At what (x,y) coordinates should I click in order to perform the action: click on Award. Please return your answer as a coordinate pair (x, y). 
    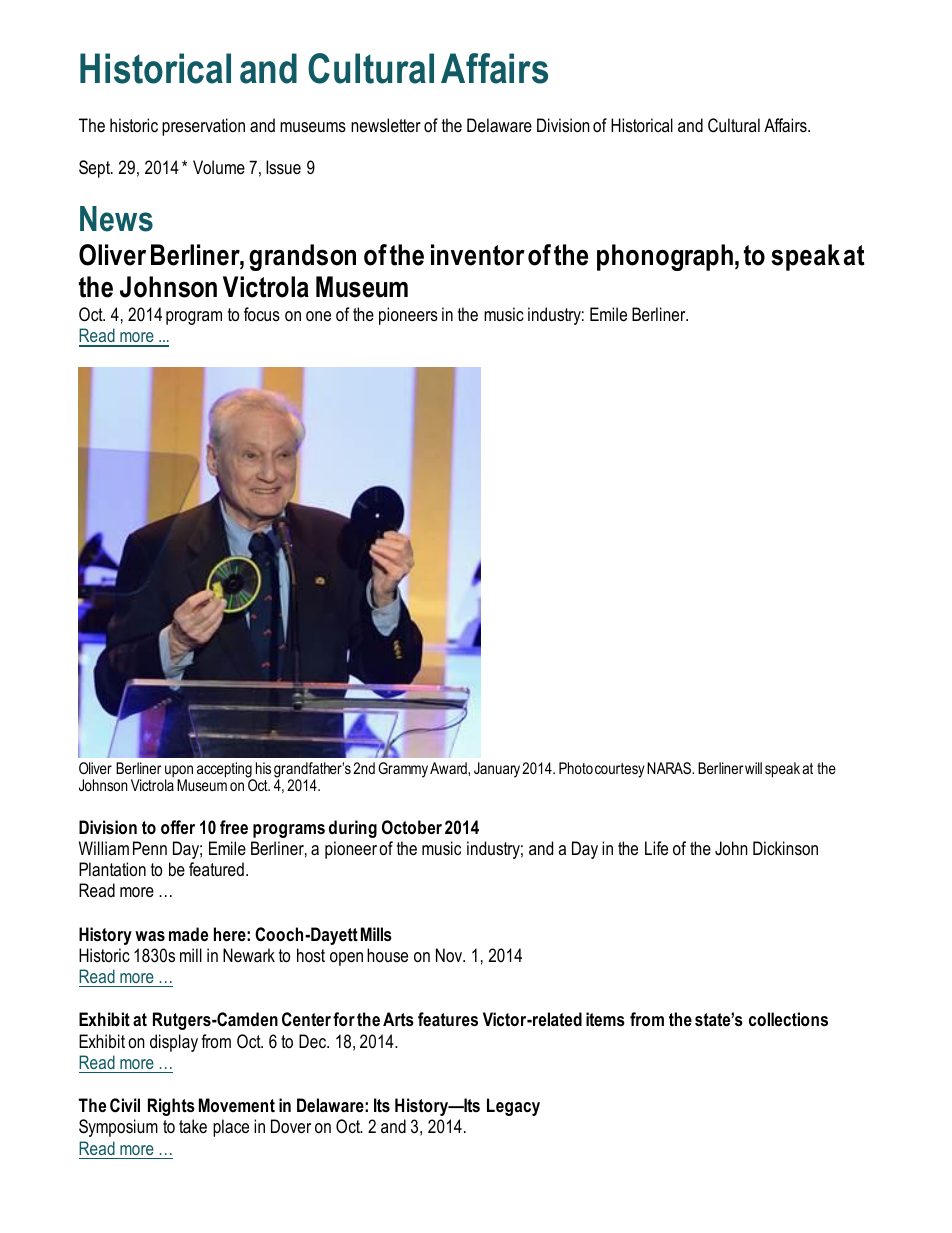
    Looking at the image, I should click on (449, 768).
